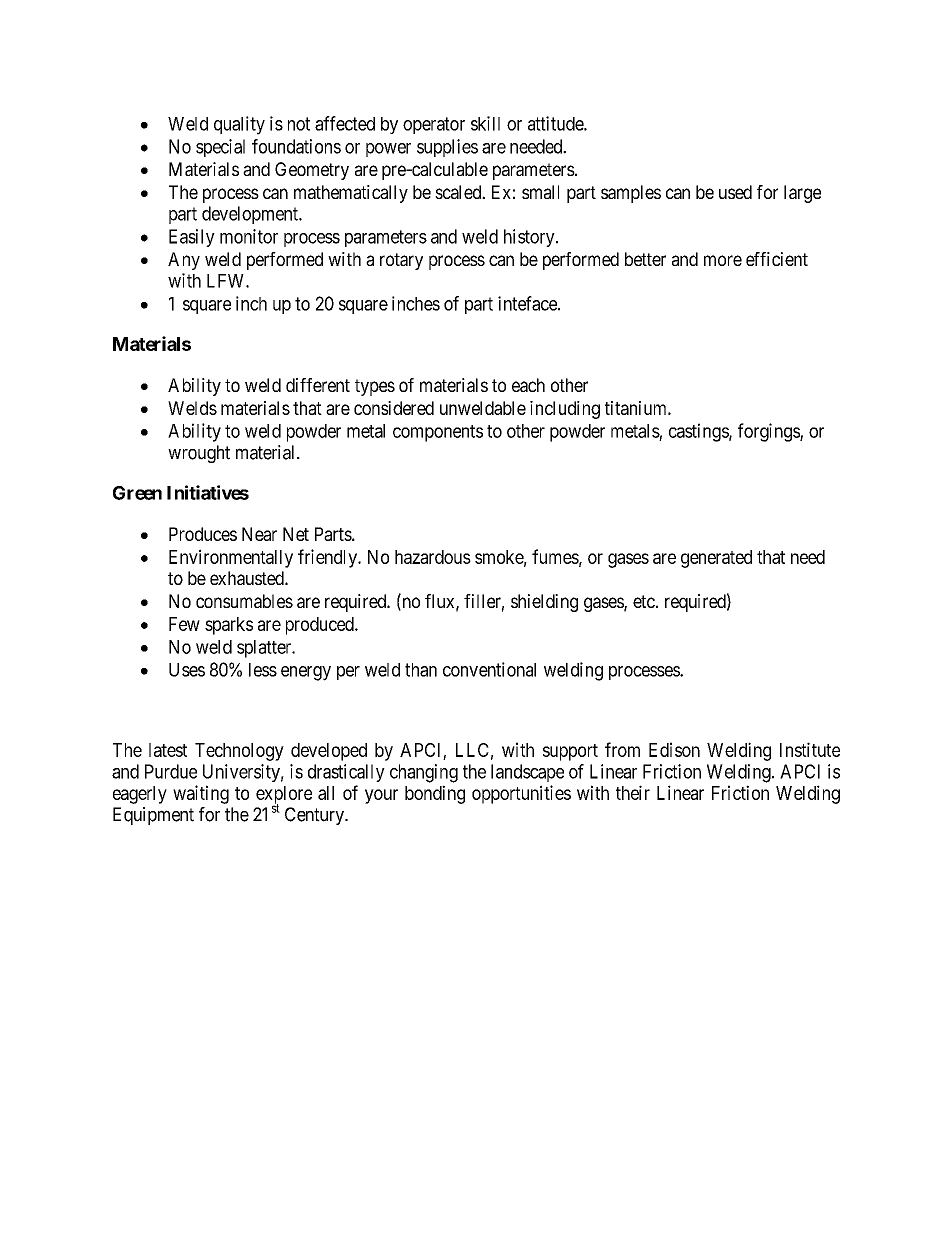  I want to click on hazardous, so click(433, 557).
